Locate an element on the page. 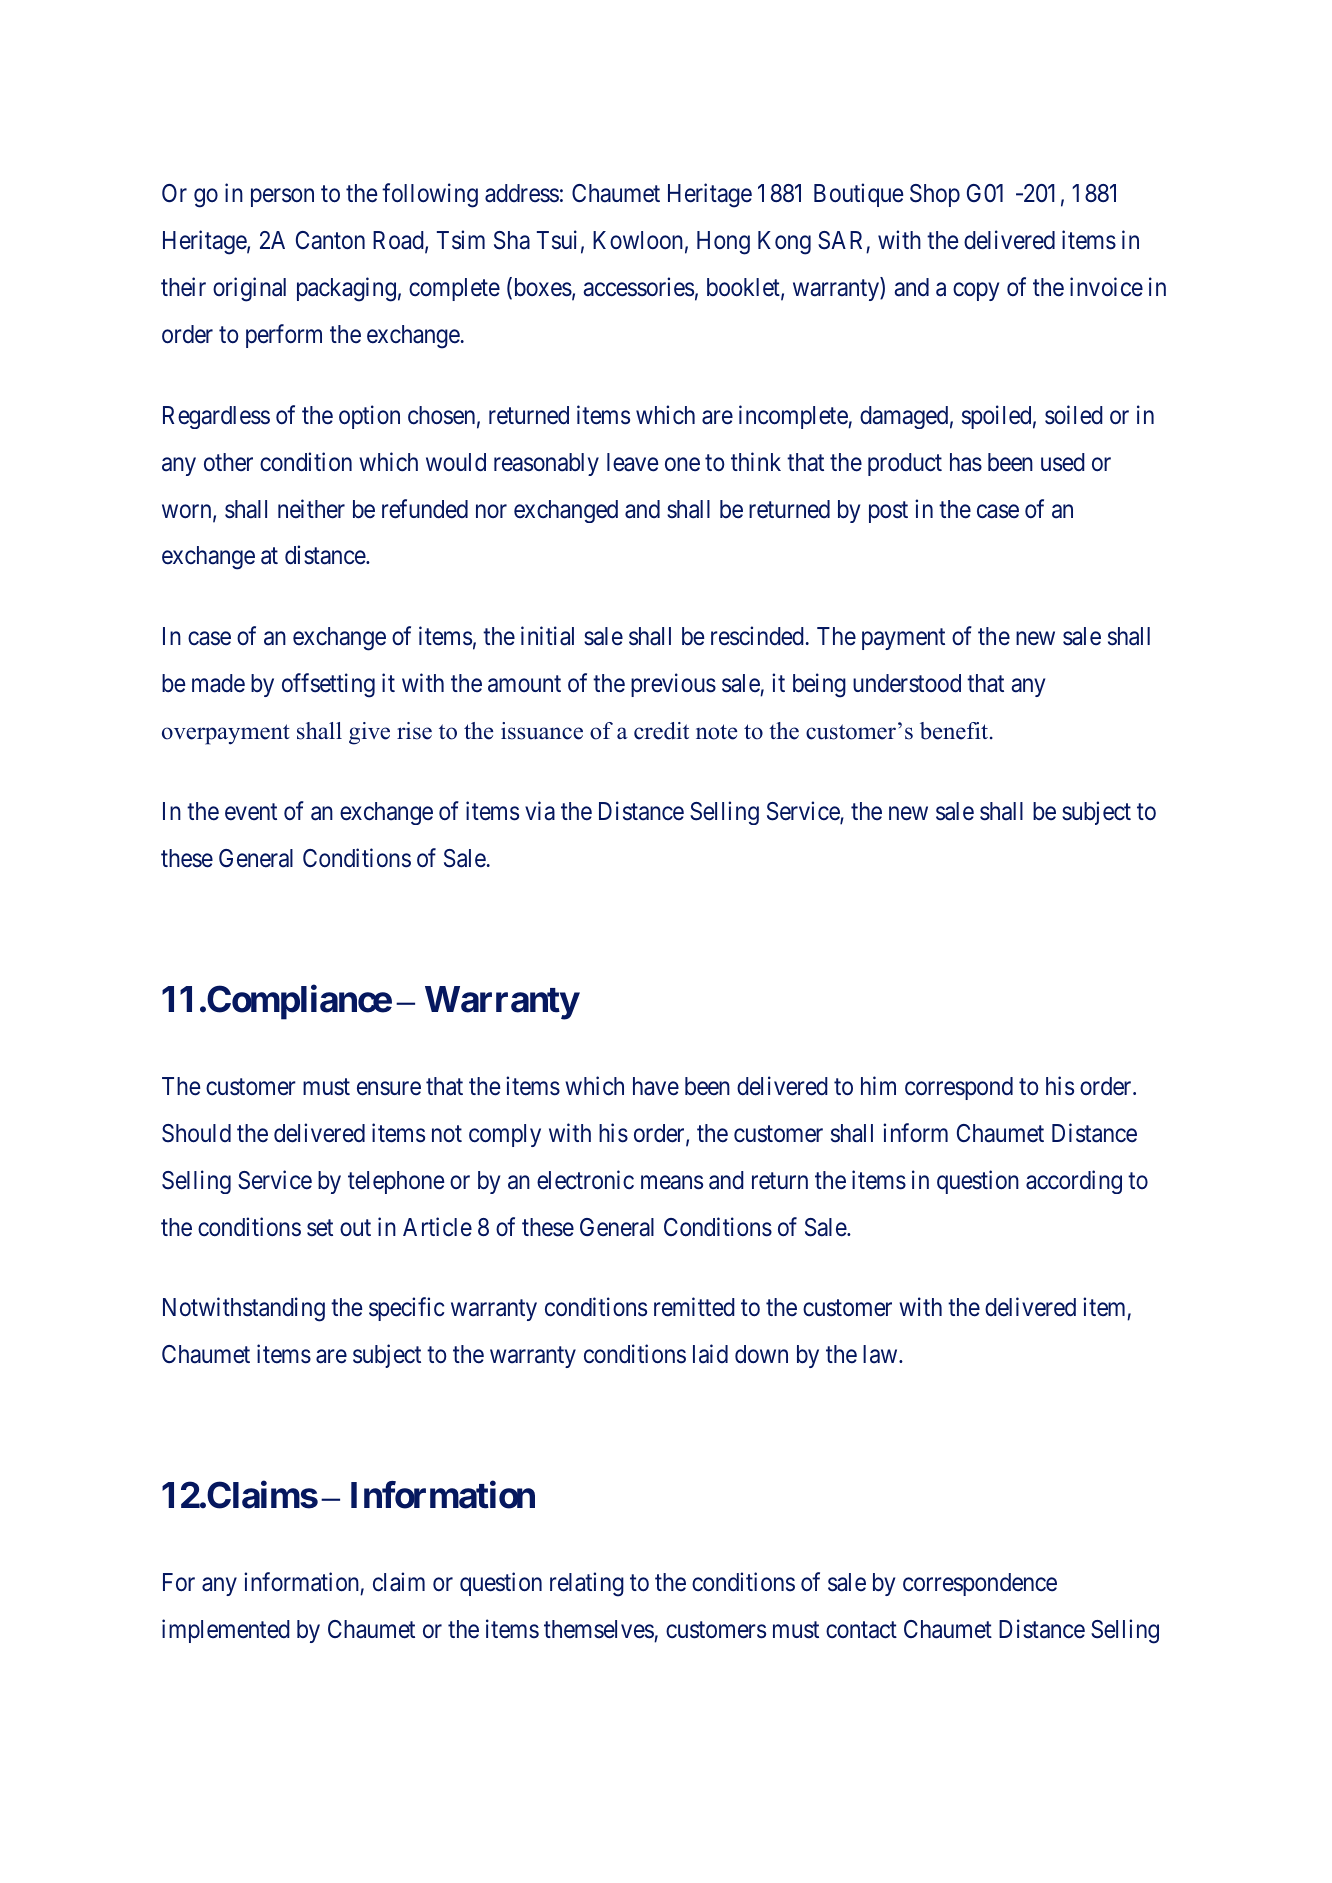 This document has width=1332, height=1883. contact is located at coordinates (861, 1630).
